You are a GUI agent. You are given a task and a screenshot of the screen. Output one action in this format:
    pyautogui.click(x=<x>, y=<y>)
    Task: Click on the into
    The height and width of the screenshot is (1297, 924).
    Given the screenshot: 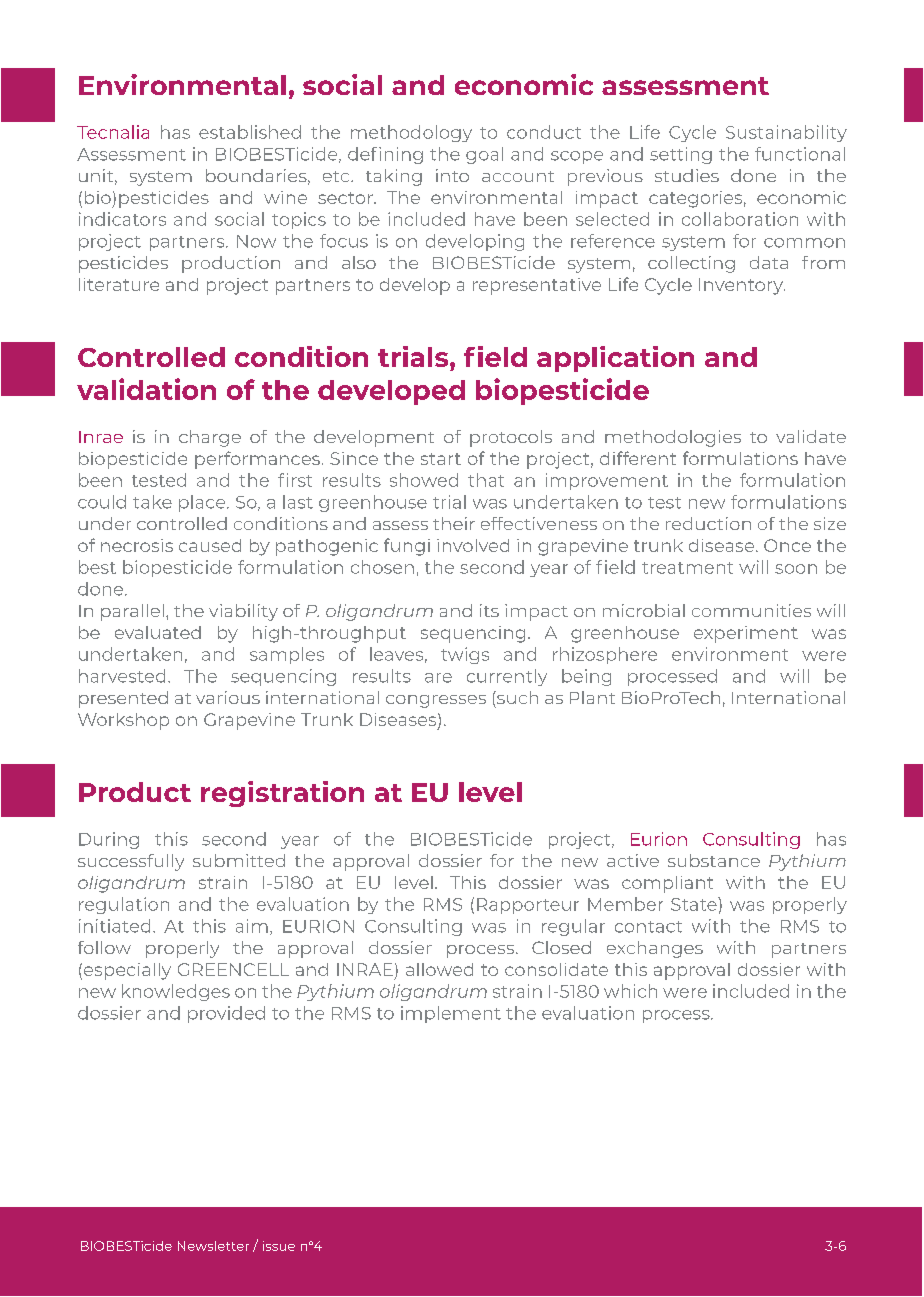 What is the action you would take?
    pyautogui.click(x=452, y=175)
